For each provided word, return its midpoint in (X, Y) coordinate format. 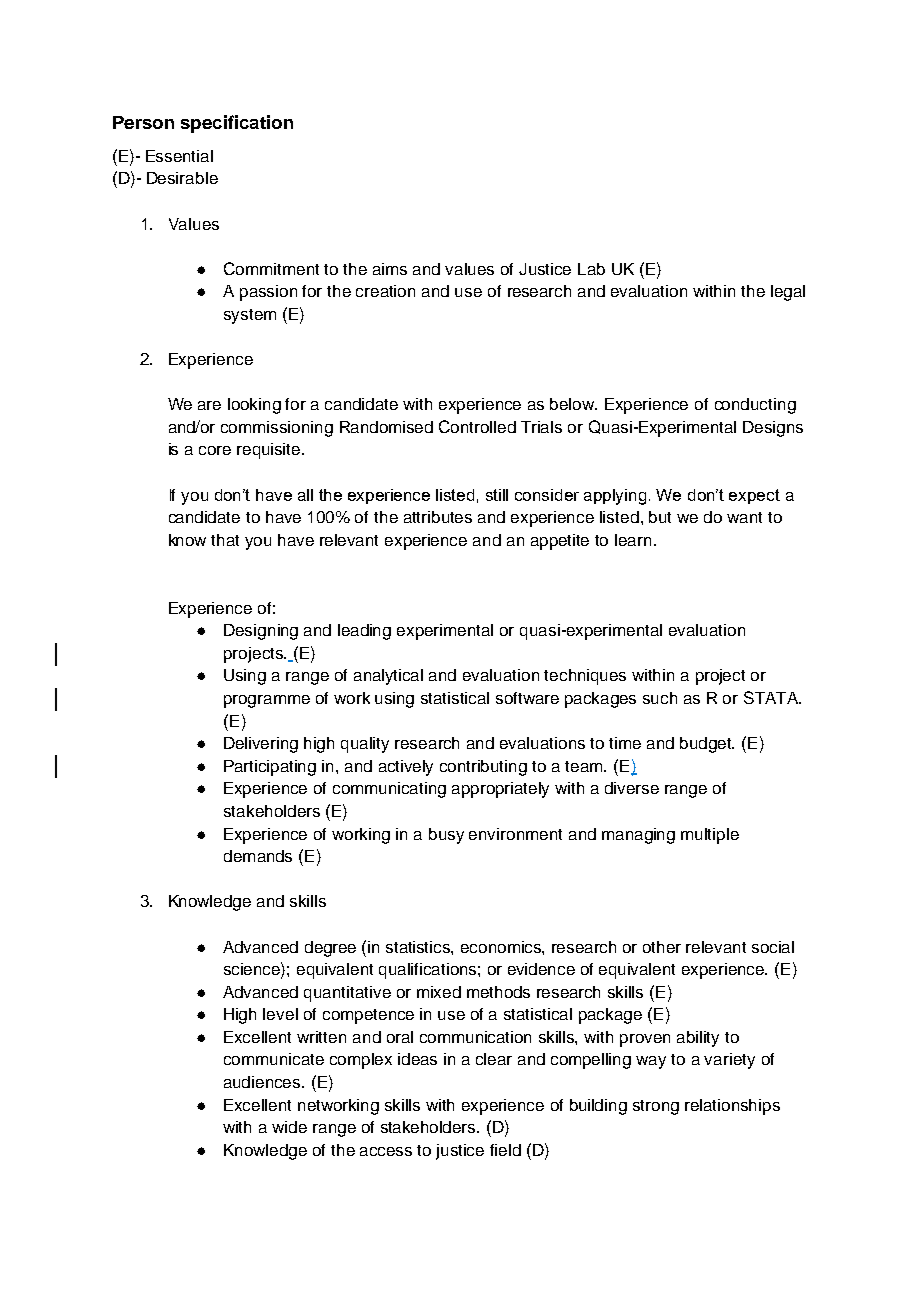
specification (237, 124)
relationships (732, 1107)
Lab (591, 269)
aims (390, 269)
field (505, 1150)
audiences (263, 1082)
